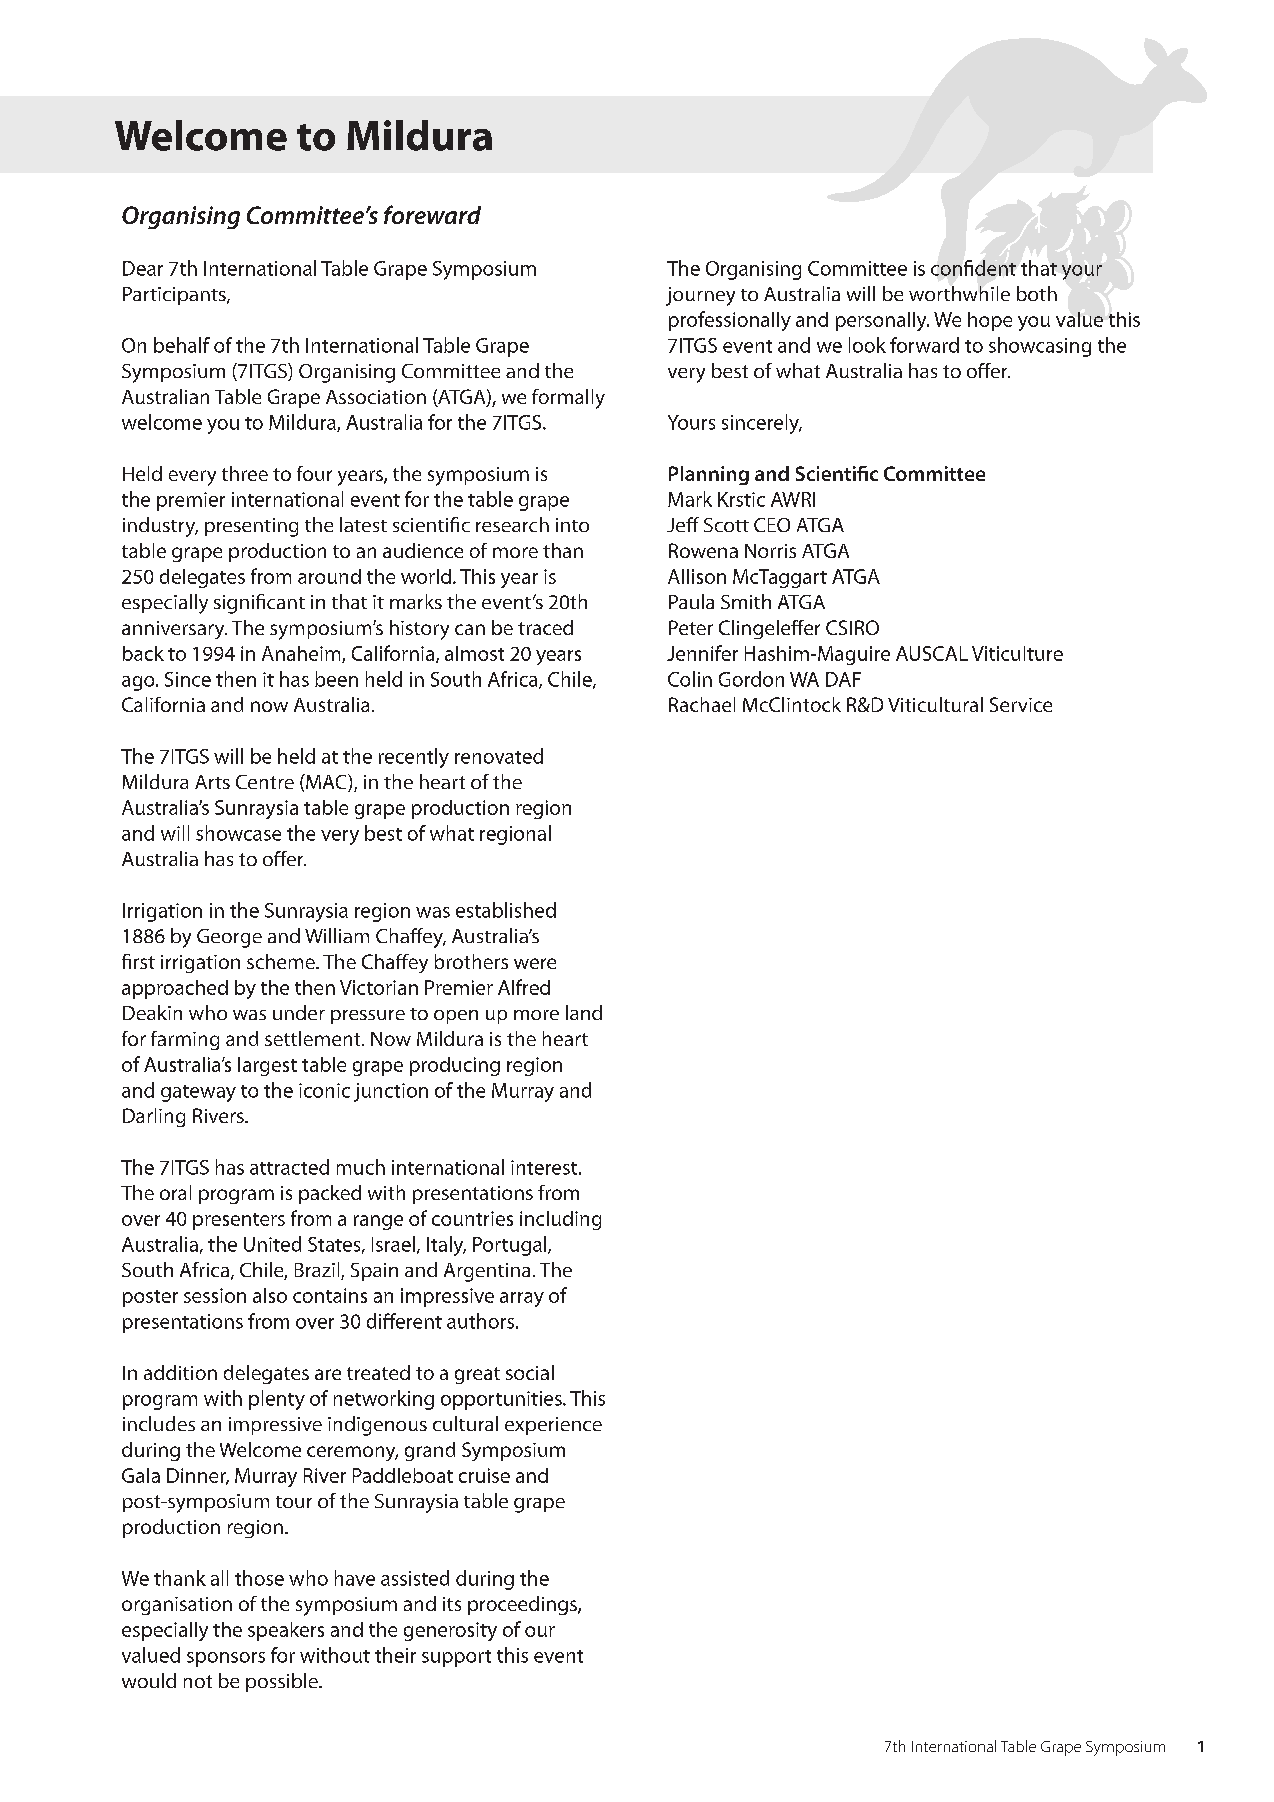  Describe the element at coordinates (700, 296) in the screenshot. I see `journey` at that location.
